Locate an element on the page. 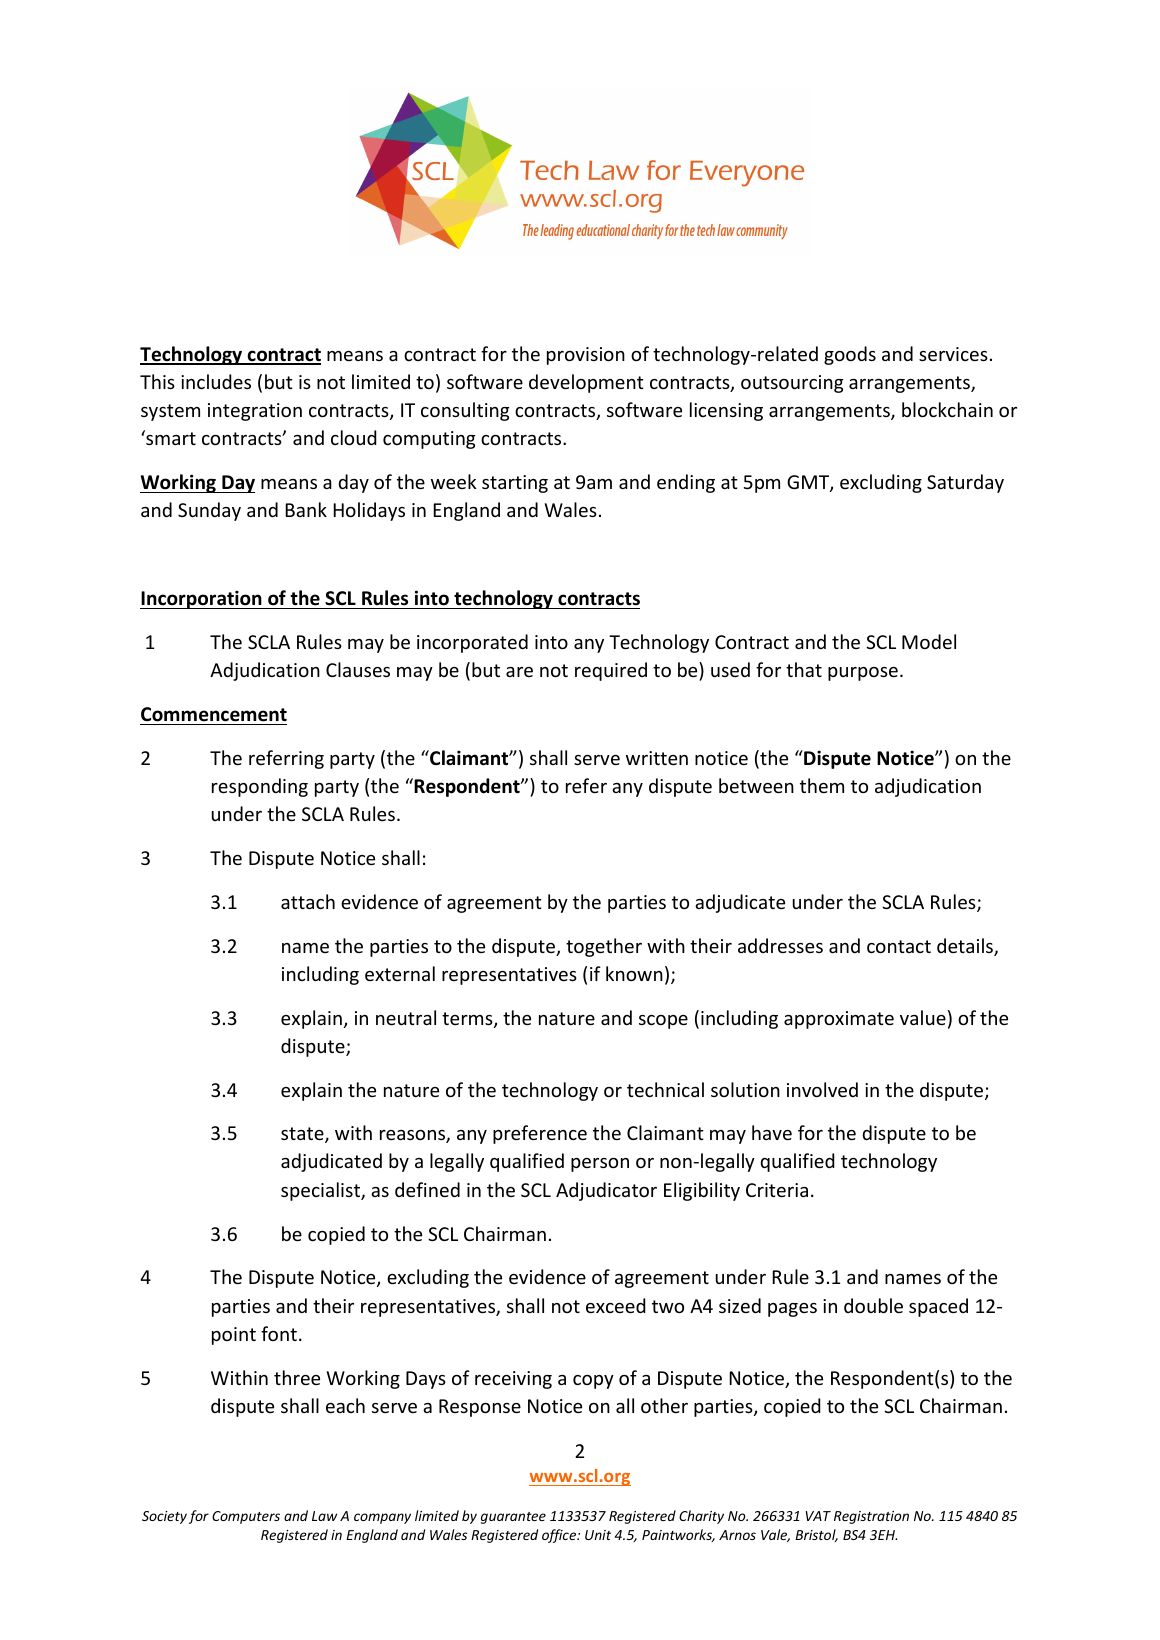  together is located at coordinates (604, 947).
